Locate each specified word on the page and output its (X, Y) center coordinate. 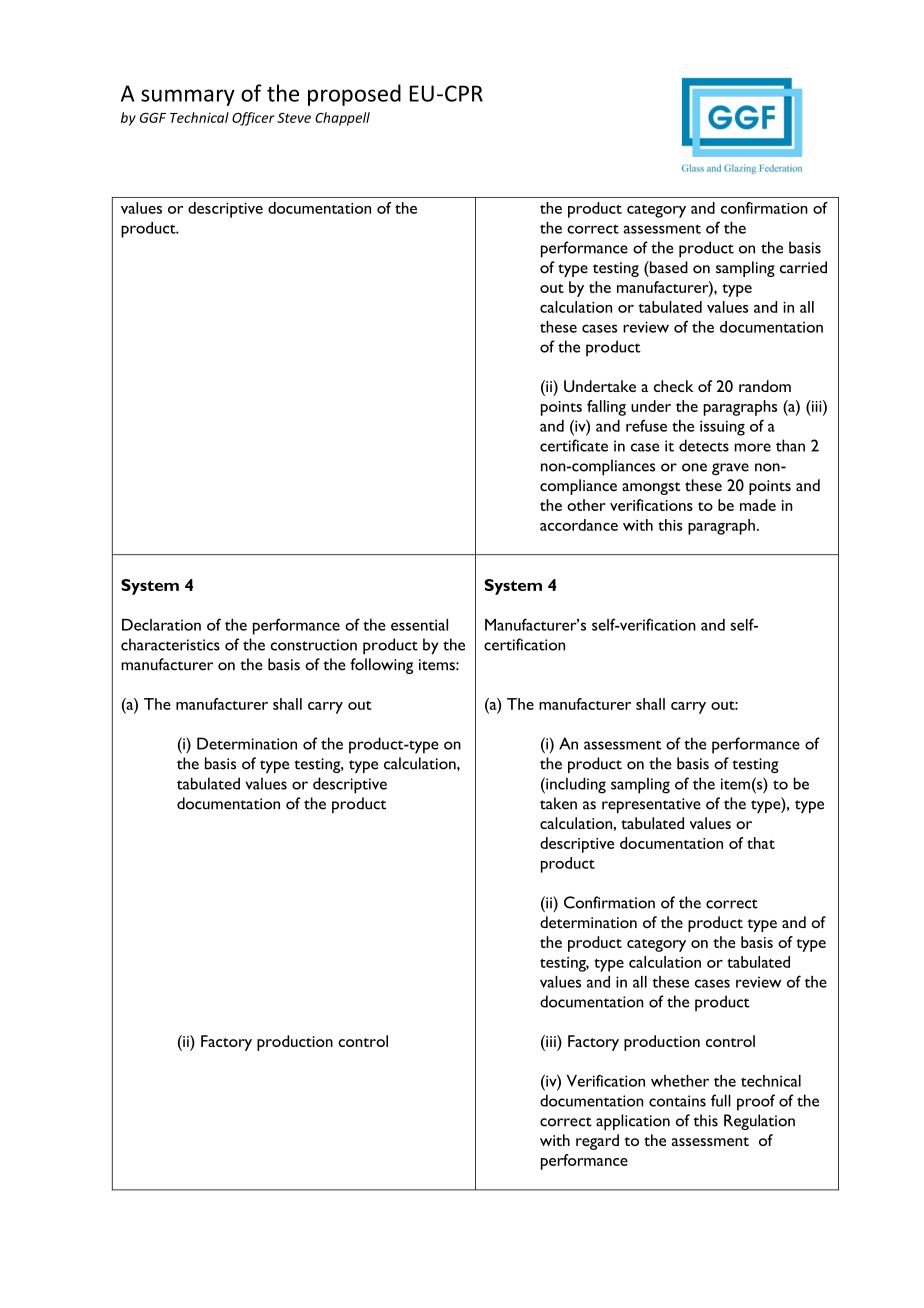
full (721, 1100)
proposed (354, 95)
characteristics (170, 644)
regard (597, 1142)
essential (419, 625)
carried (803, 267)
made (758, 505)
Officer (253, 119)
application (633, 1122)
